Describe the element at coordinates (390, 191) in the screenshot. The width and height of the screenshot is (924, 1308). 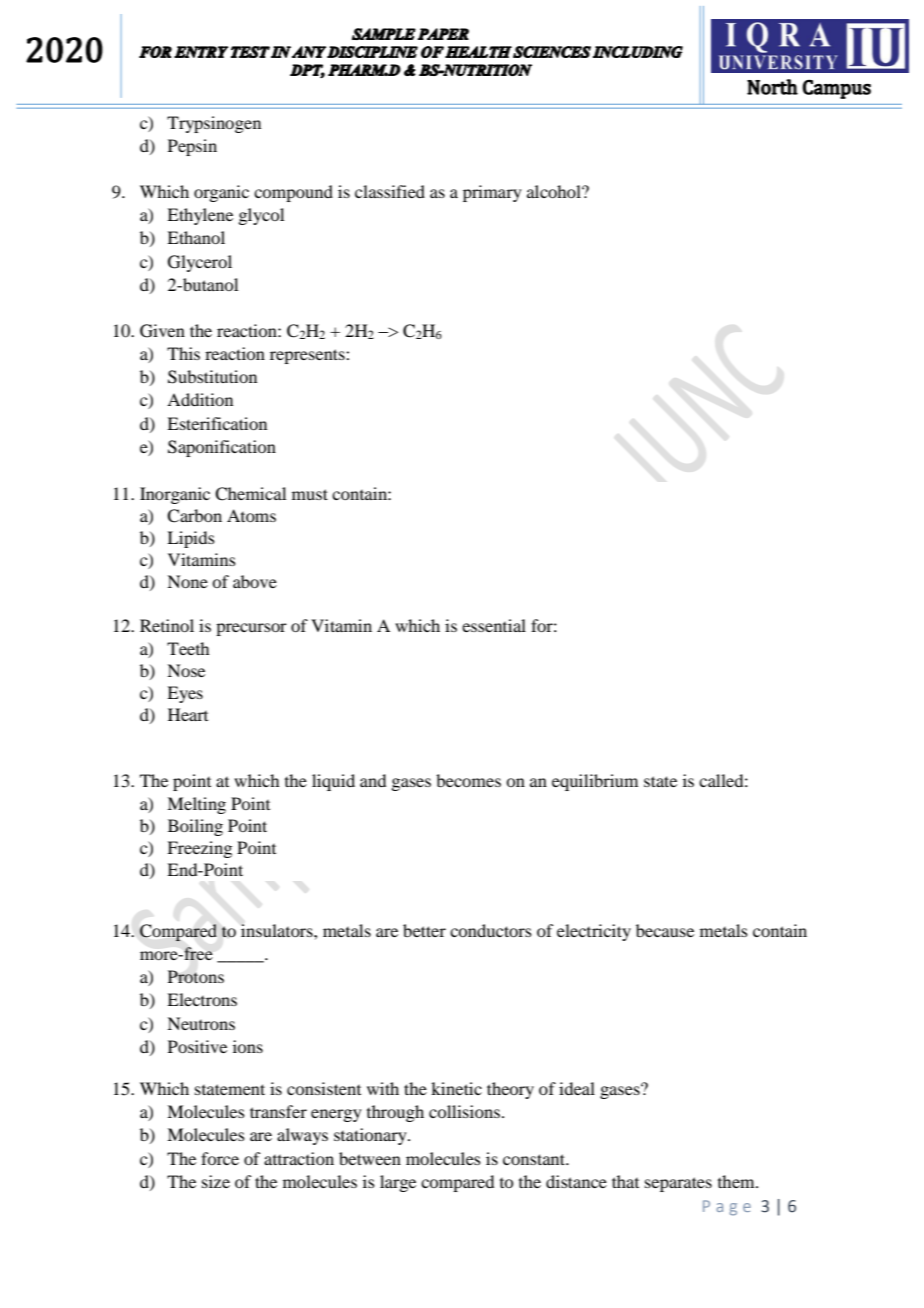
I see `classified` at that location.
